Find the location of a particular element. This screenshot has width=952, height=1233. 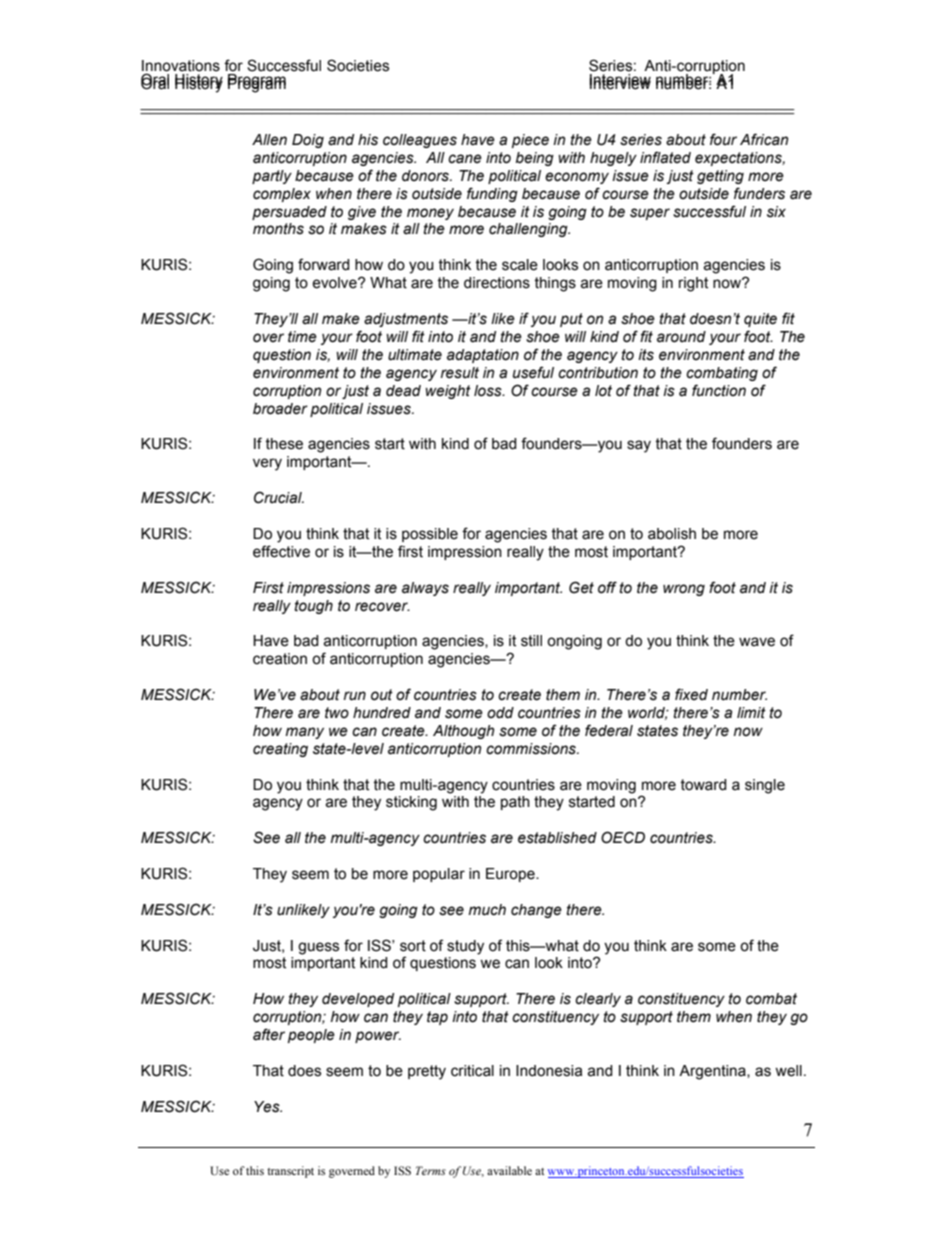

creation is located at coordinates (280, 659).
